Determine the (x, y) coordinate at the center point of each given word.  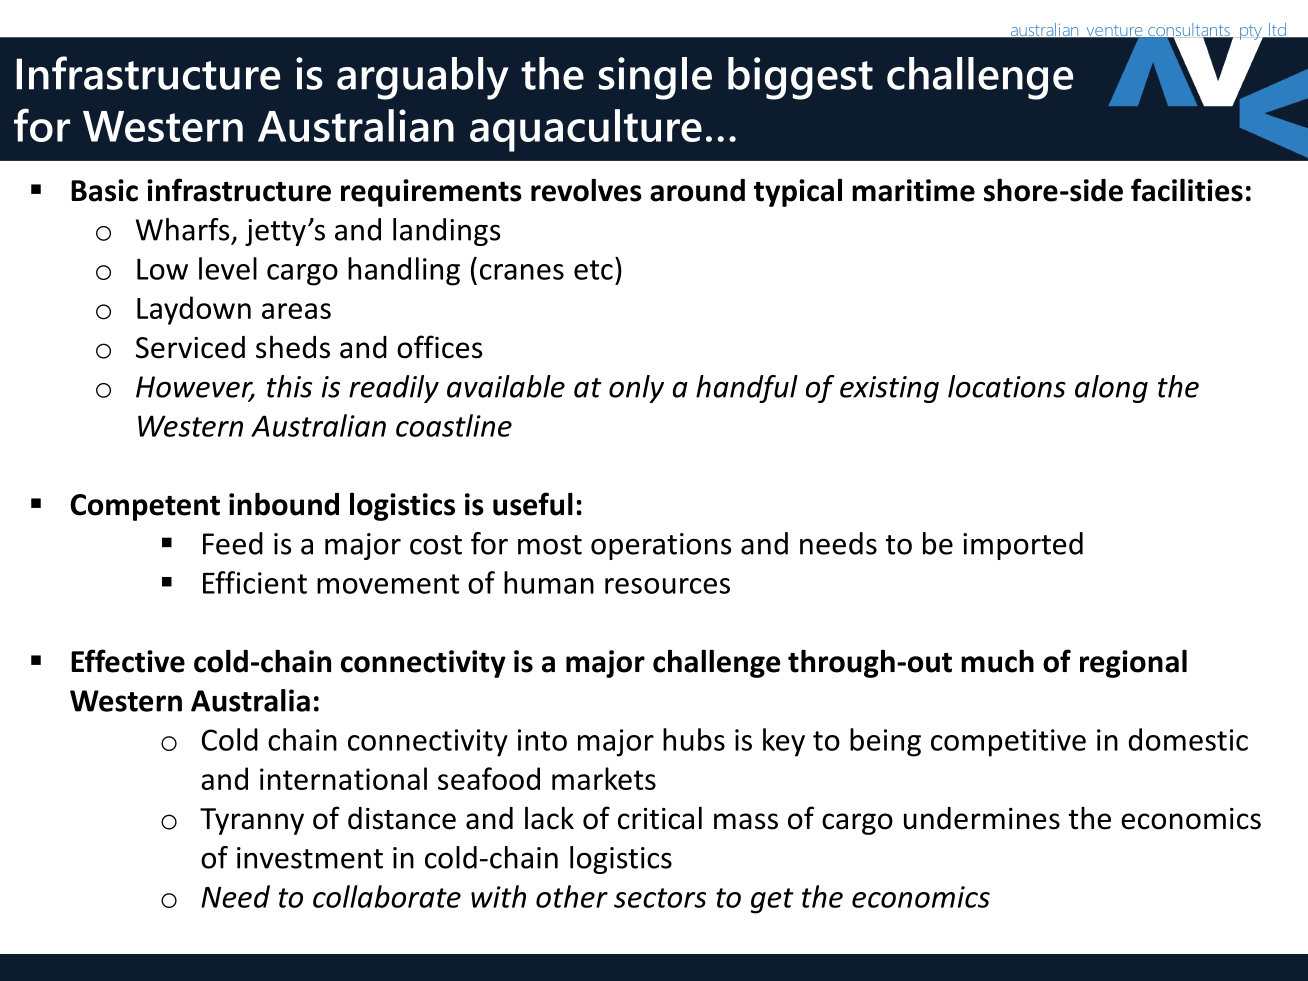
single (655, 78)
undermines (982, 818)
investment (310, 858)
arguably (423, 78)
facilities (1187, 190)
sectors (660, 898)
